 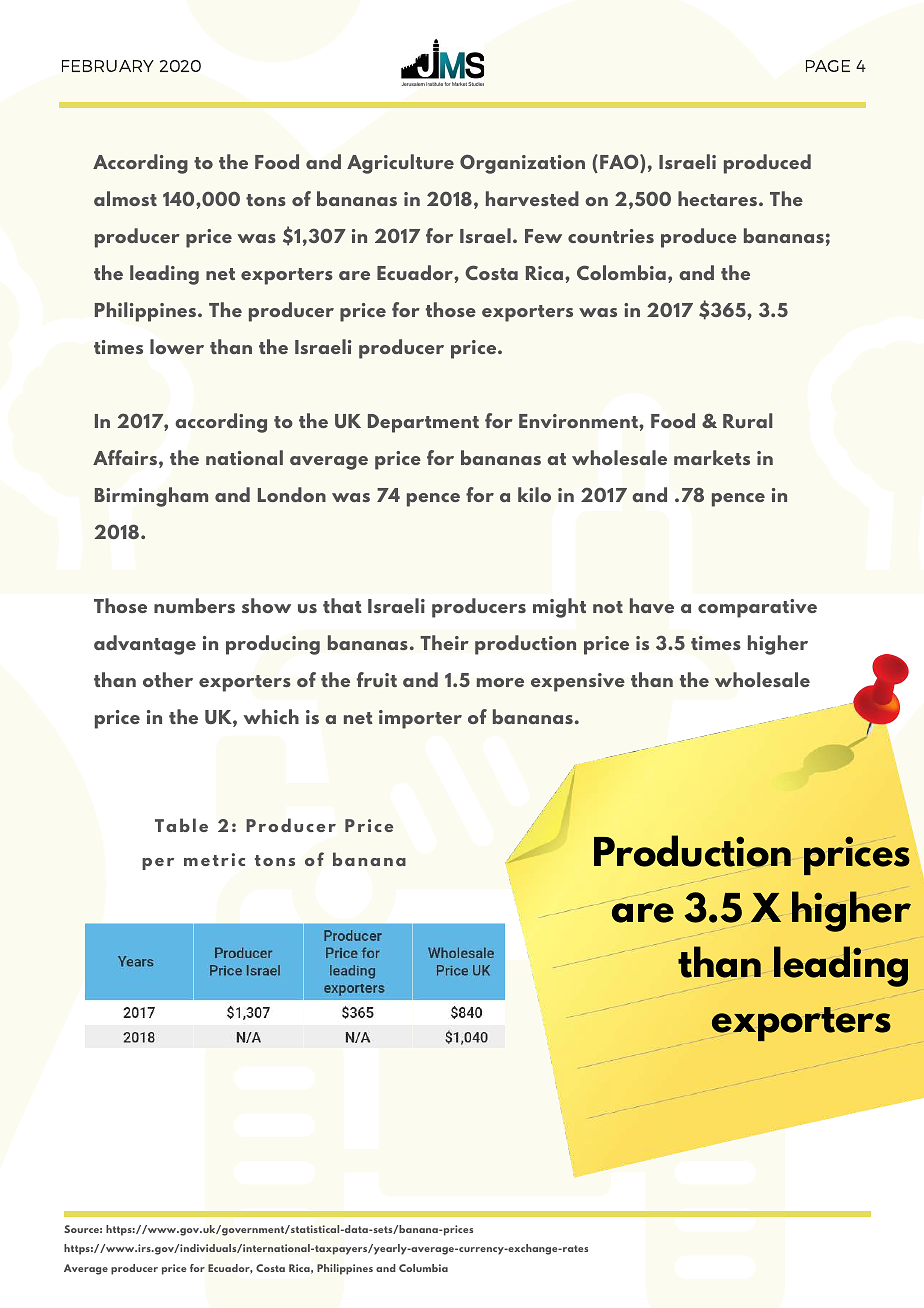 I want to click on importer, so click(x=420, y=719).
